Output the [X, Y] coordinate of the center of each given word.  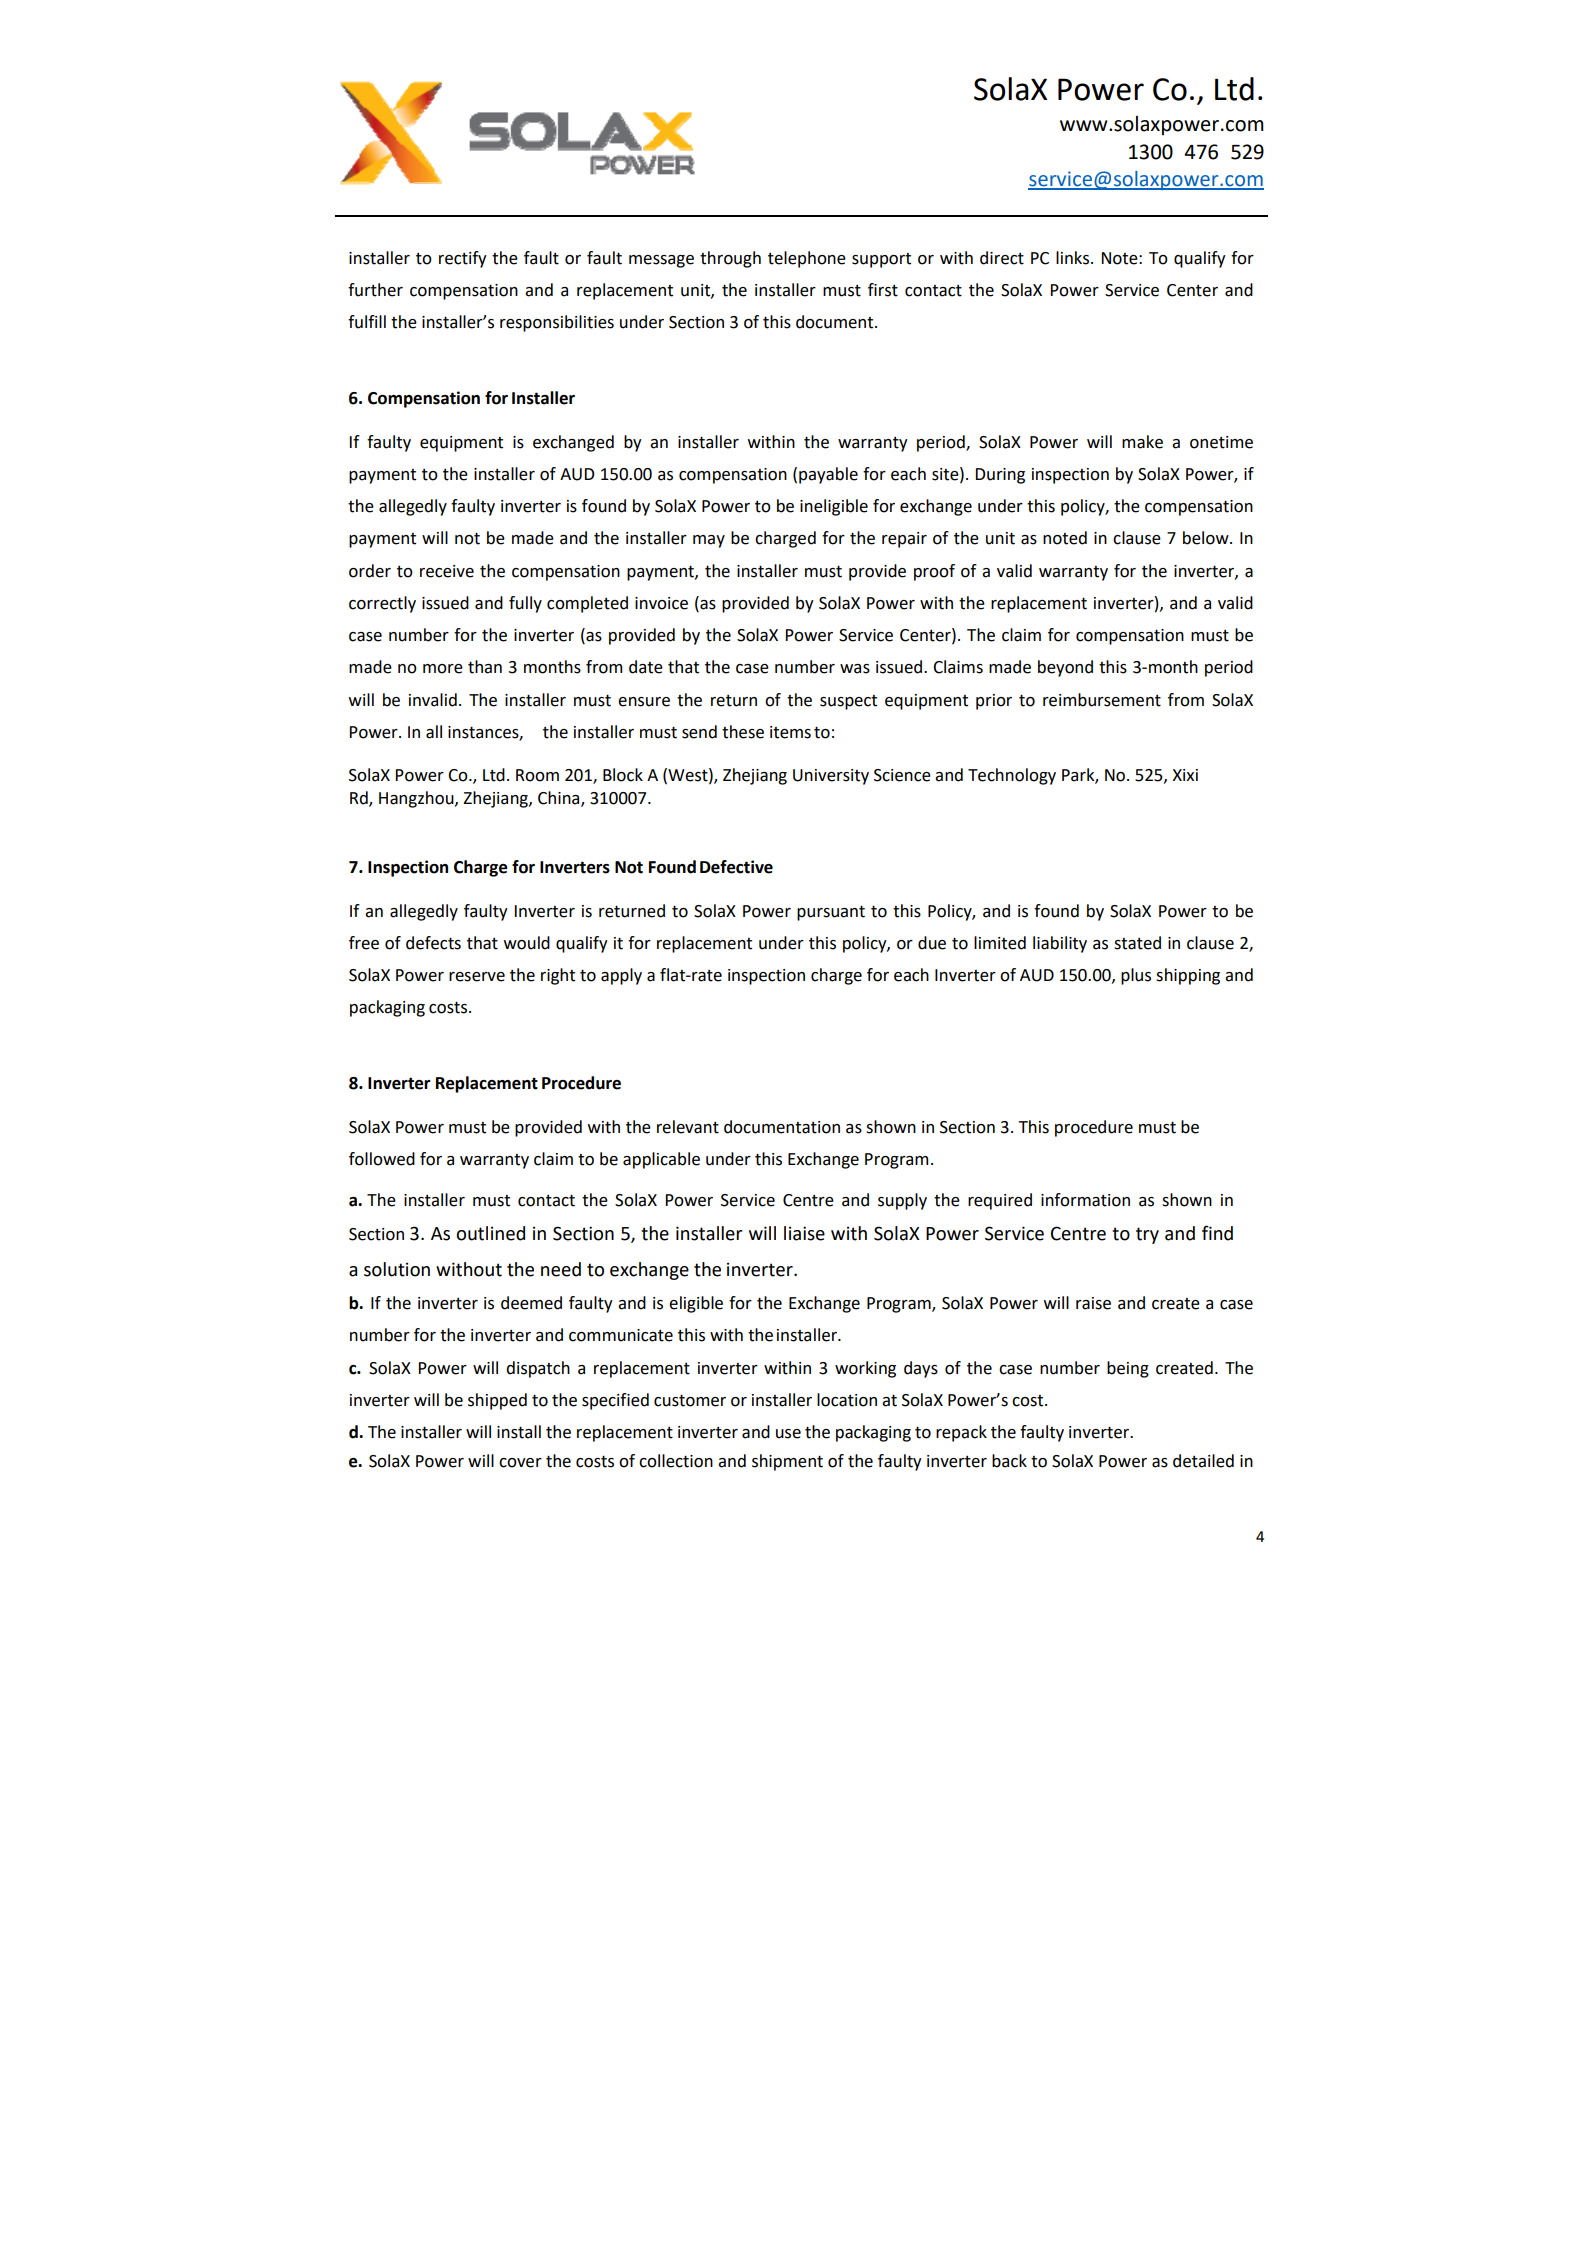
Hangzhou [417, 799]
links [1074, 258]
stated [1137, 943]
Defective [736, 867]
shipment [787, 1462]
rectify [463, 259]
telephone [807, 259]
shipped [497, 1401]
